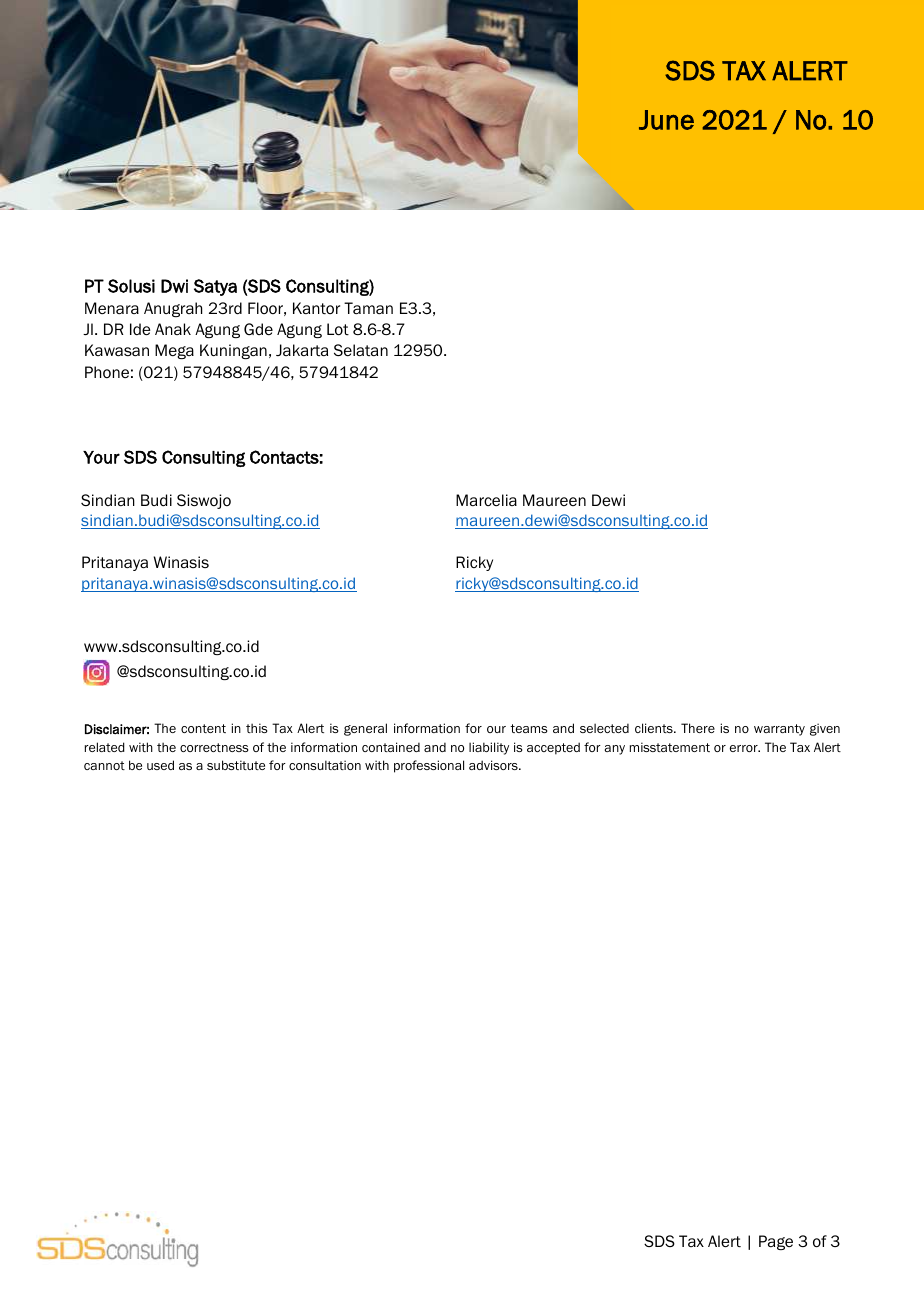  What do you see at coordinates (670, 747) in the screenshot?
I see `misstatement` at bounding box center [670, 747].
